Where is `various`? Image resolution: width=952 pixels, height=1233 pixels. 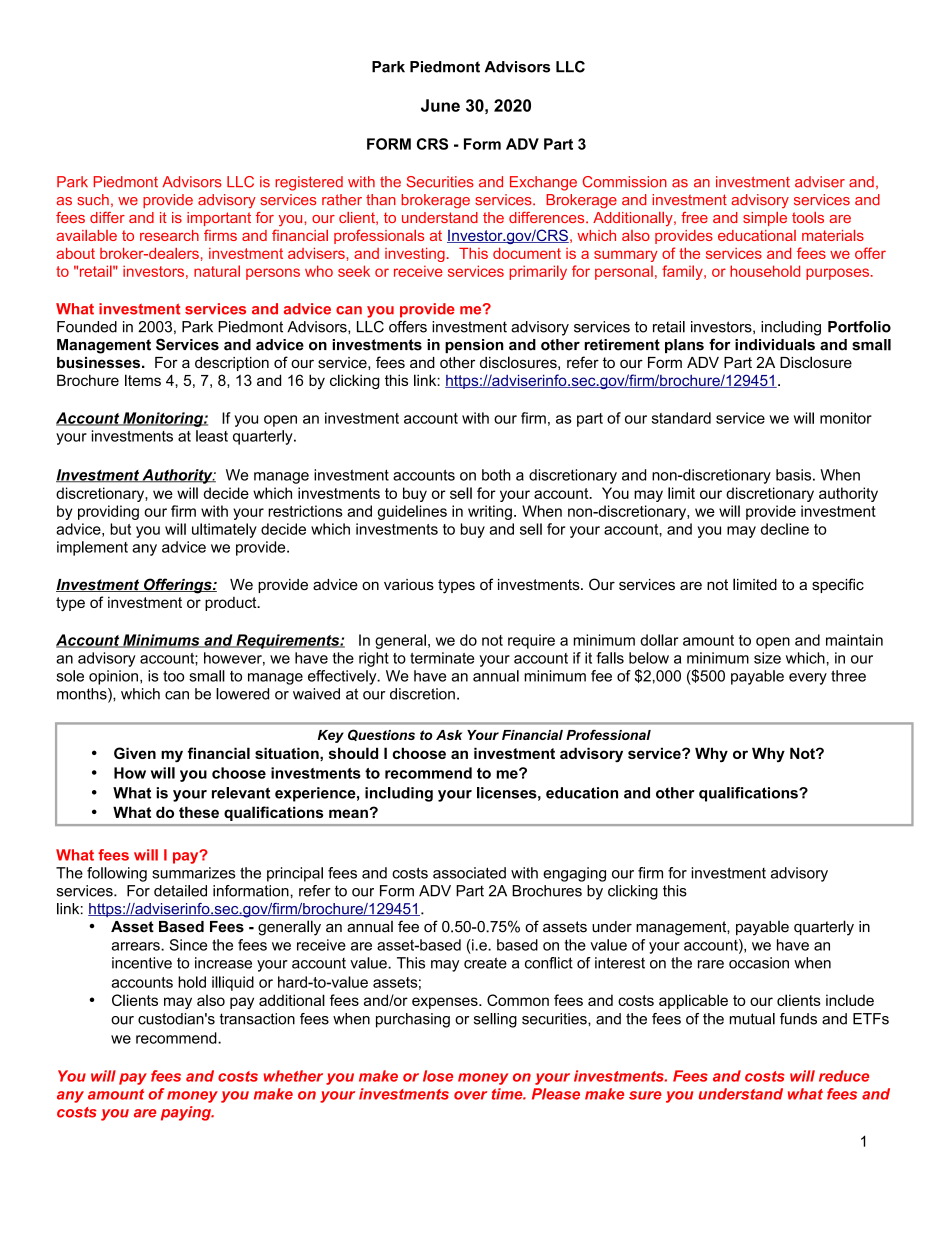 various is located at coordinates (409, 584).
